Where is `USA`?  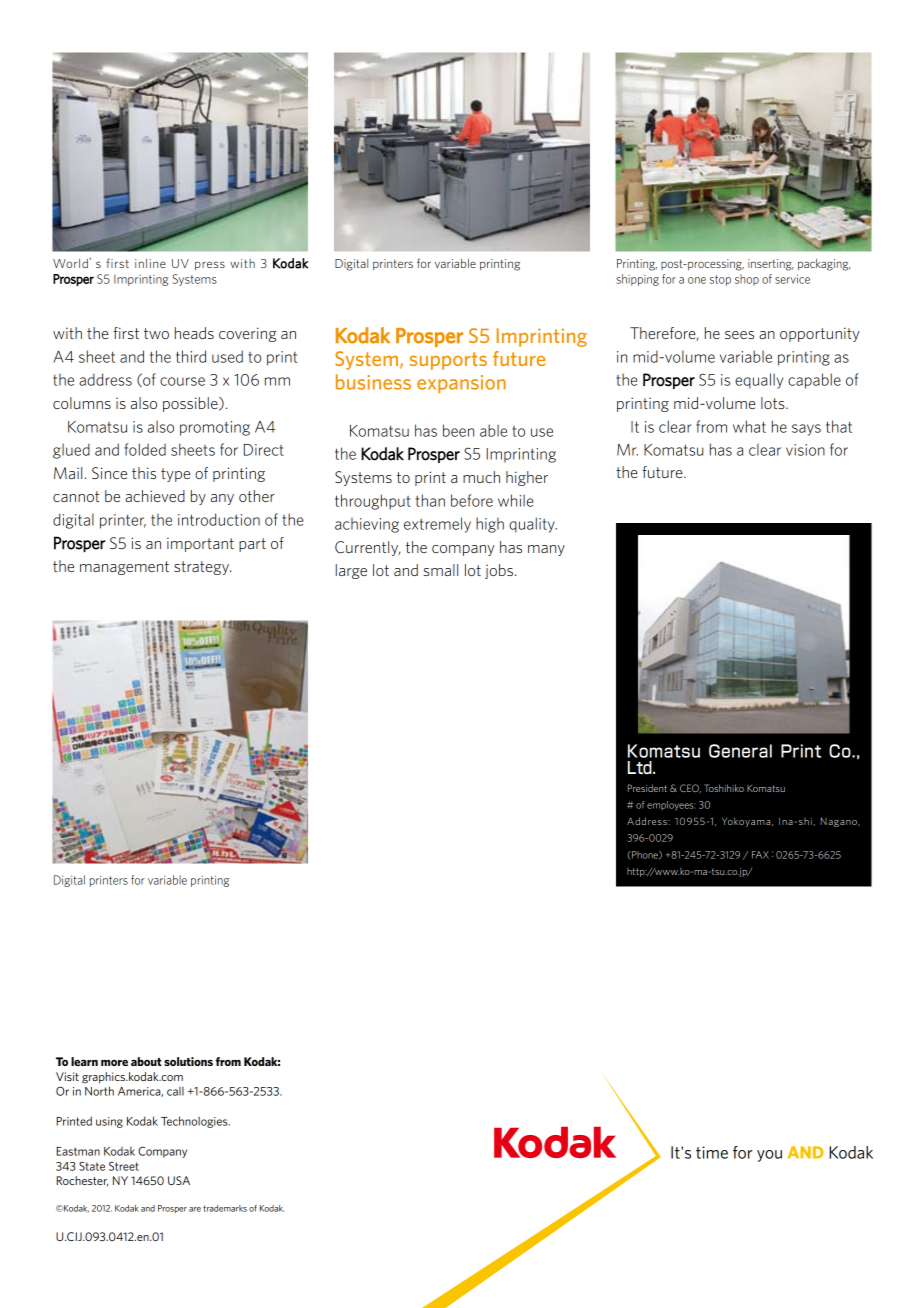
USA is located at coordinates (179, 1180).
